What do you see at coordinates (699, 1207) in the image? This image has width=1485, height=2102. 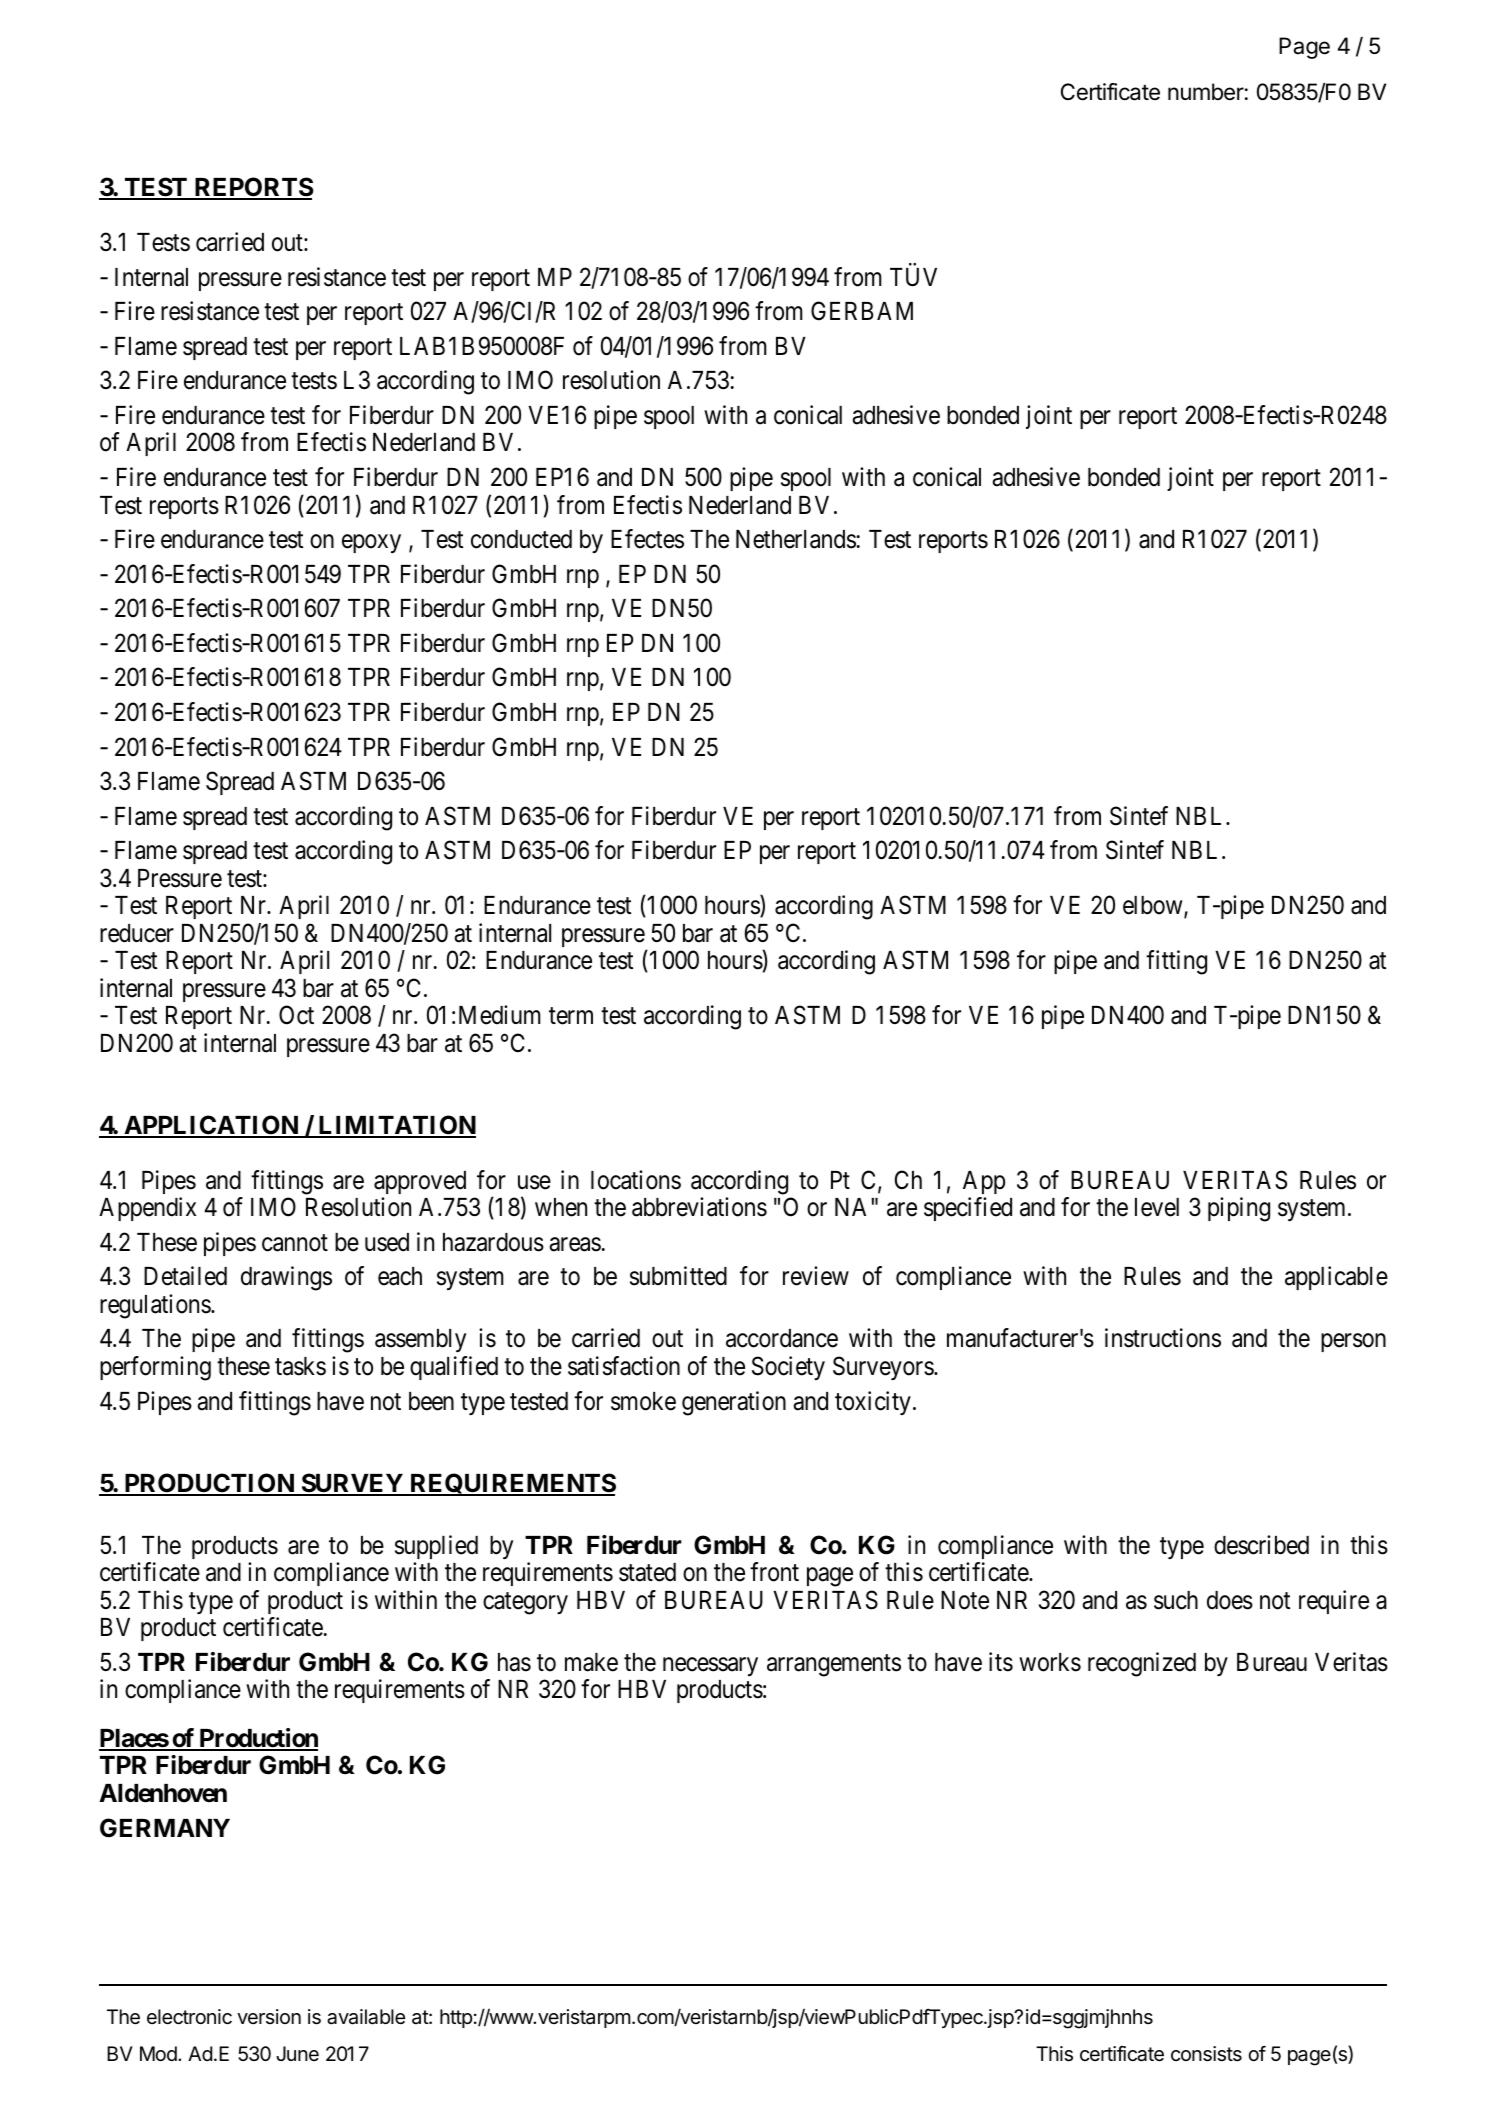 I see `abbreviations` at bounding box center [699, 1207].
